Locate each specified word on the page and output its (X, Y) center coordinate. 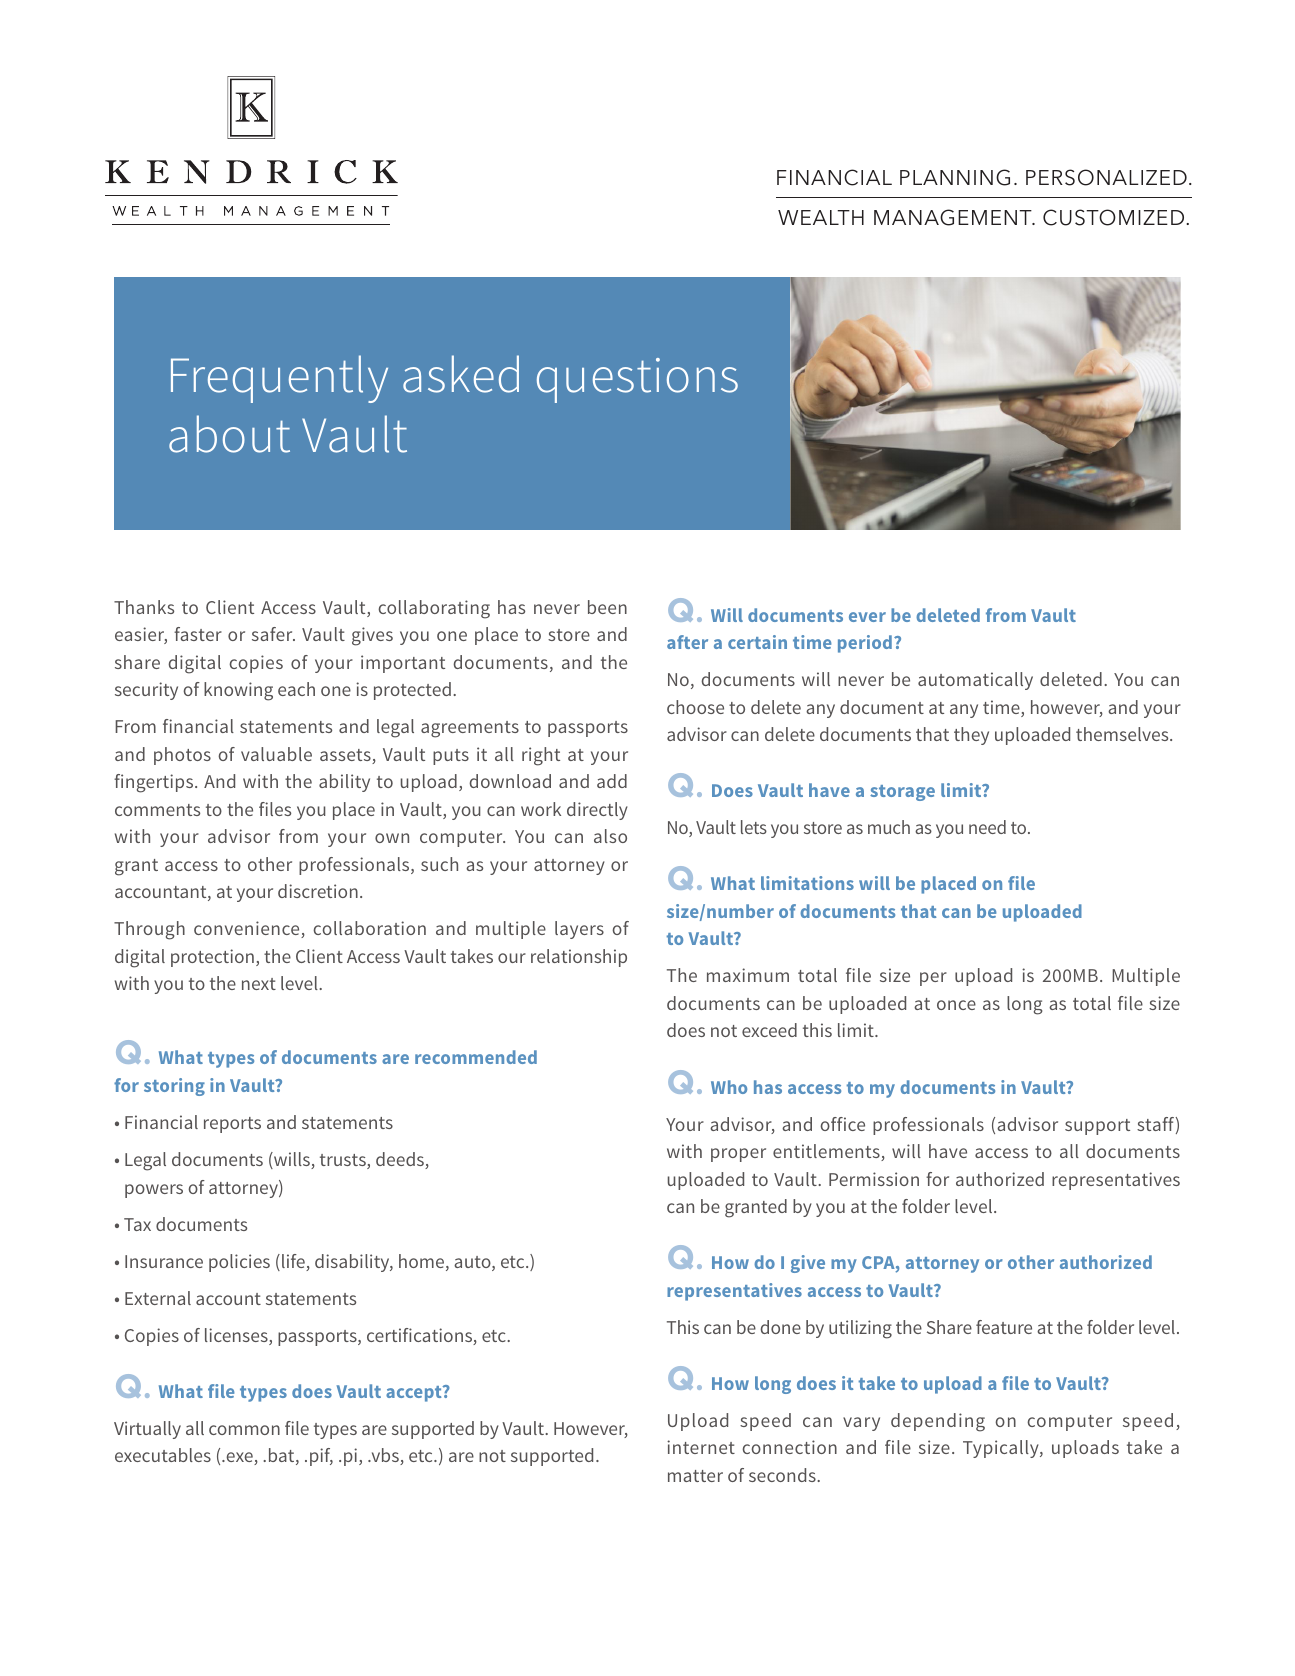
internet (701, 1447)
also (610, 836)
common (244, 1430)
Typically (1002, 1449)
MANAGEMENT (954, 217)
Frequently (279, 379)
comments (157, 810)
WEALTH (821, 217)
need (987, 827)
